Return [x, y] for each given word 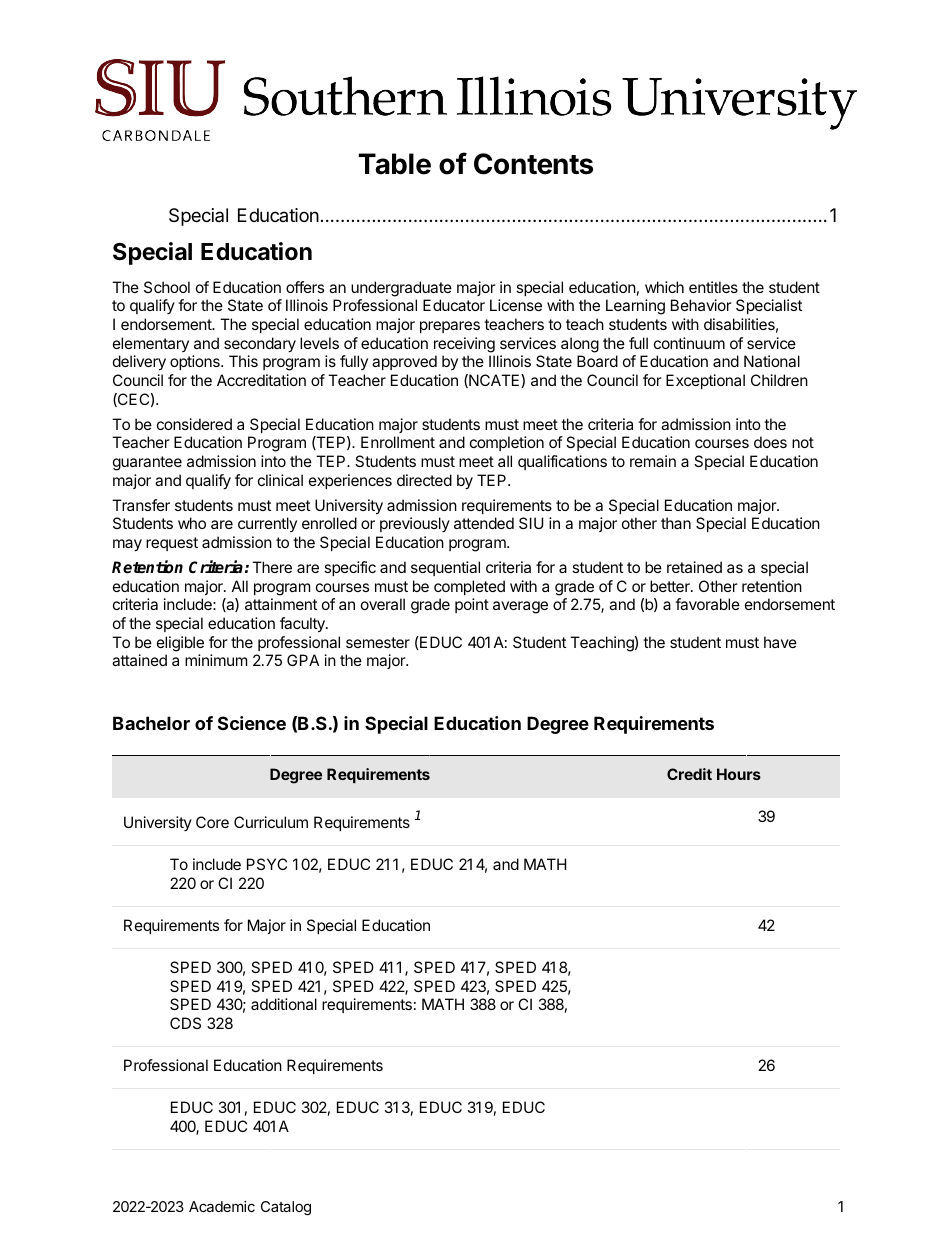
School [167, 287]
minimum [216, 660]
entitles [713, 287]
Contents [533, 164]
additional [284, 1004]
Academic [222, 1206]
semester [378, 642]
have [780, 642]
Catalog [286, 1208]
